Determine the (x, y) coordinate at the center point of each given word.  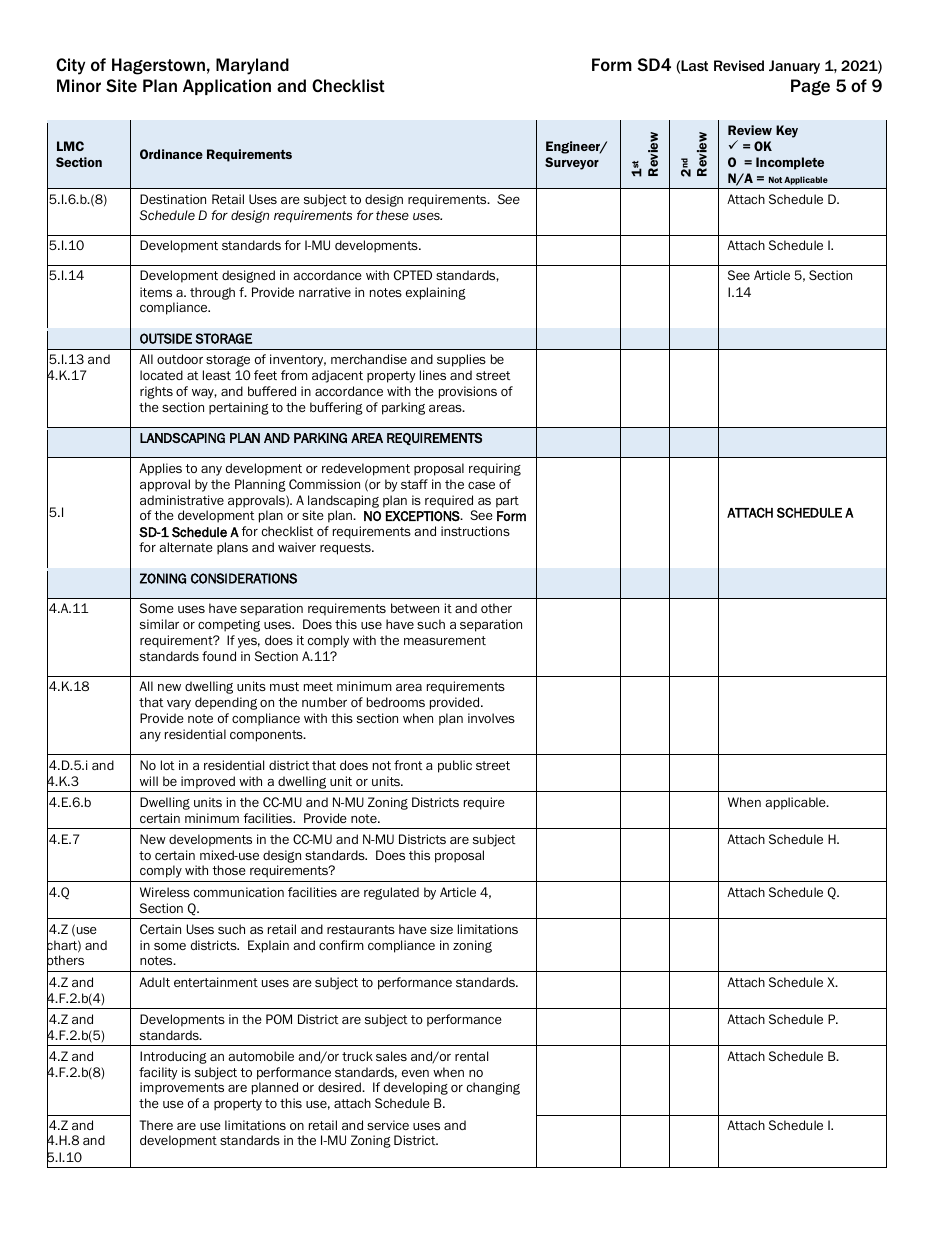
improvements (182, 1088)
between (415, 608)
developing (416, 1088)
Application (227, 87)
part (507, 502)
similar (159, 624)
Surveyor (572, 163)
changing (493, 1088)
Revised (739, 65)
